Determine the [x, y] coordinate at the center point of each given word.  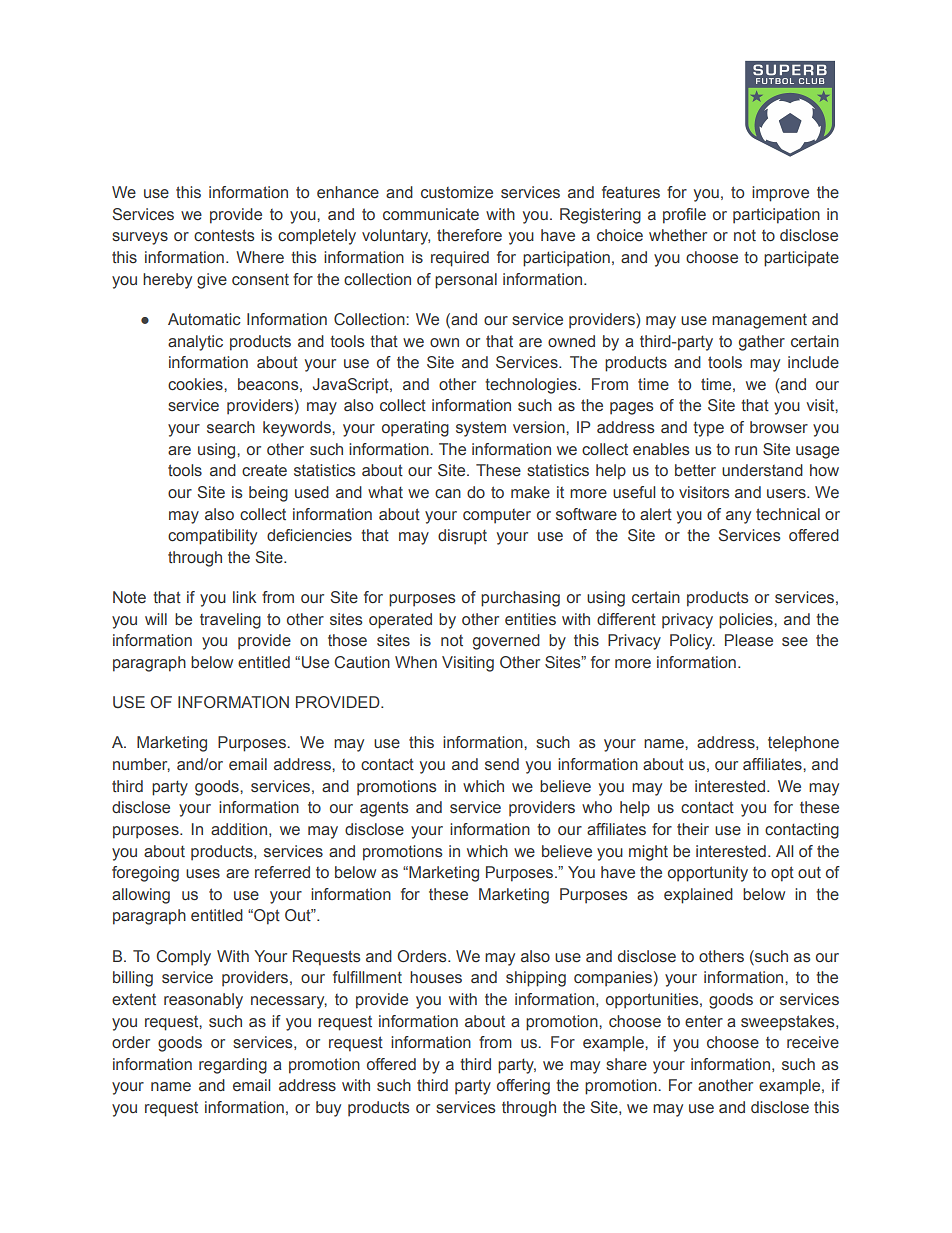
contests [224, 235]
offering [523, 1087]
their [693, 829]
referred [282, 872]
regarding [233, 1066]
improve [780, 194]
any [738, 517]
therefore [469, 235]
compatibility [212, 537]
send [502, 764]
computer [497, 516]
